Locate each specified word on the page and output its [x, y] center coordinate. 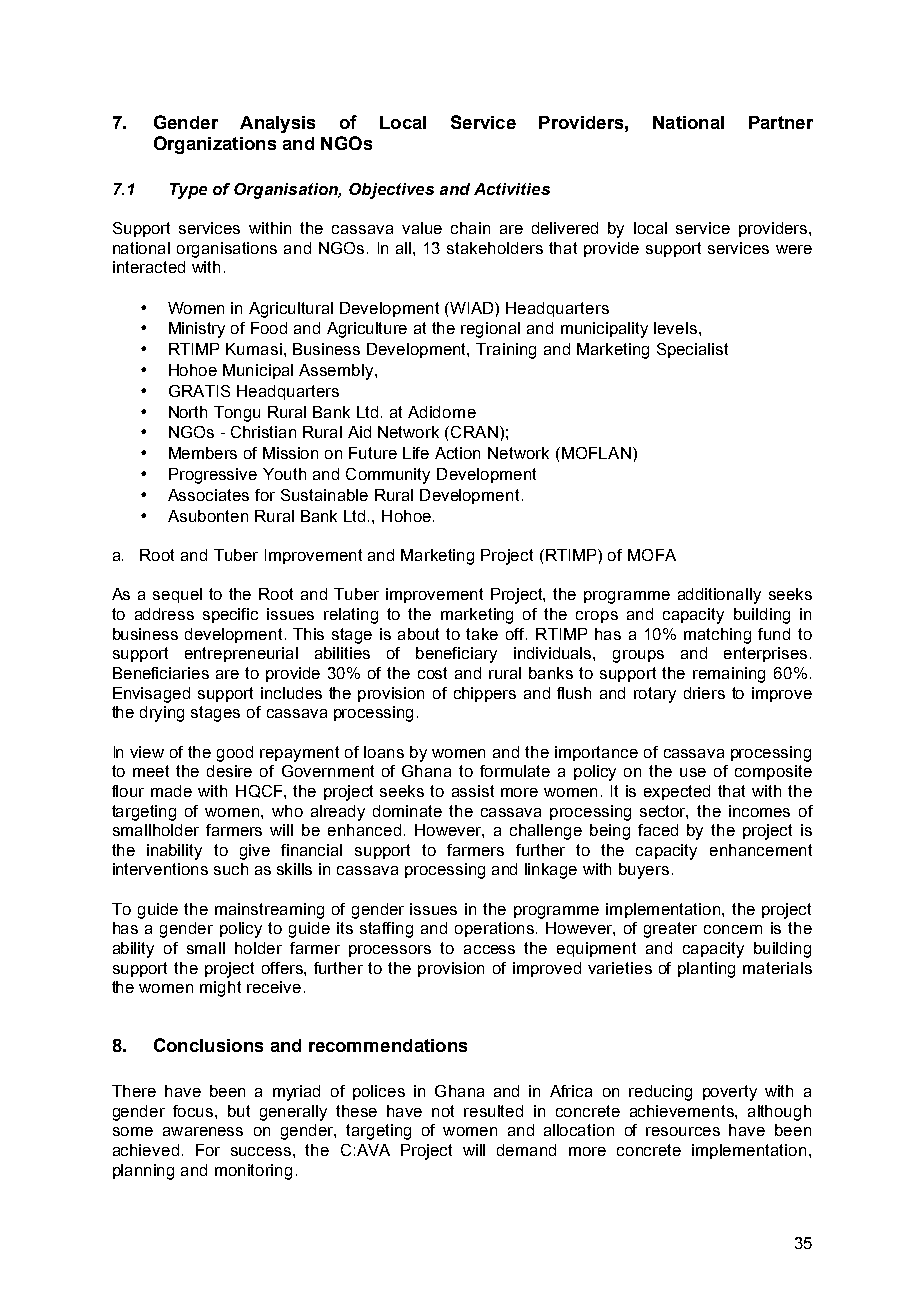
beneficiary [456, 655]
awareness [203, 1131]
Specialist [692, 350]
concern [733, 929]
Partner [781, 122]
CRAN [474, 432]
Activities [512, 189]
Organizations [215, 145]
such [231, 869]
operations [496, 929]
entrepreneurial [241, 654]
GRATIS [199, 391]
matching [717, 636]
